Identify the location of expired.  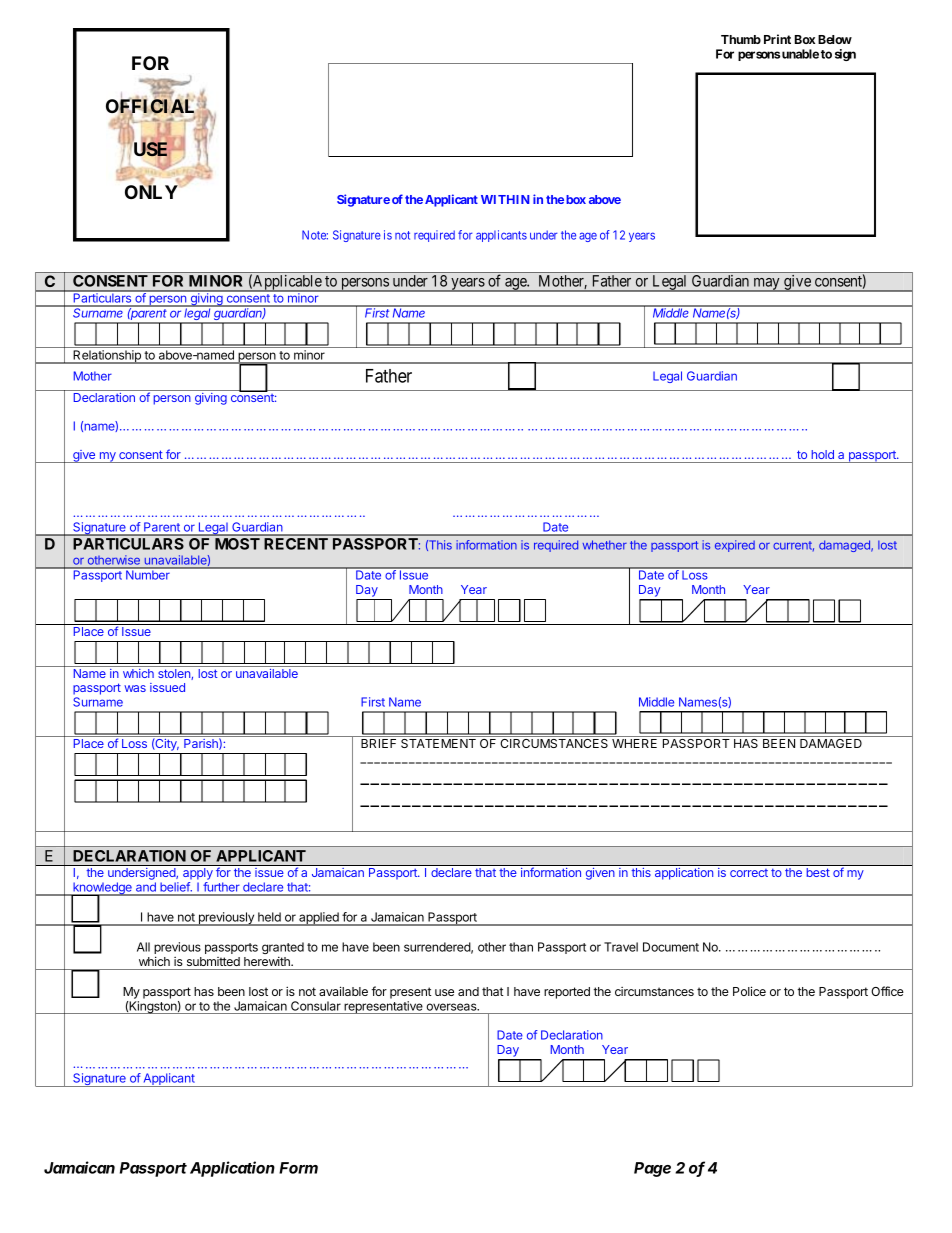
(735, 546).
